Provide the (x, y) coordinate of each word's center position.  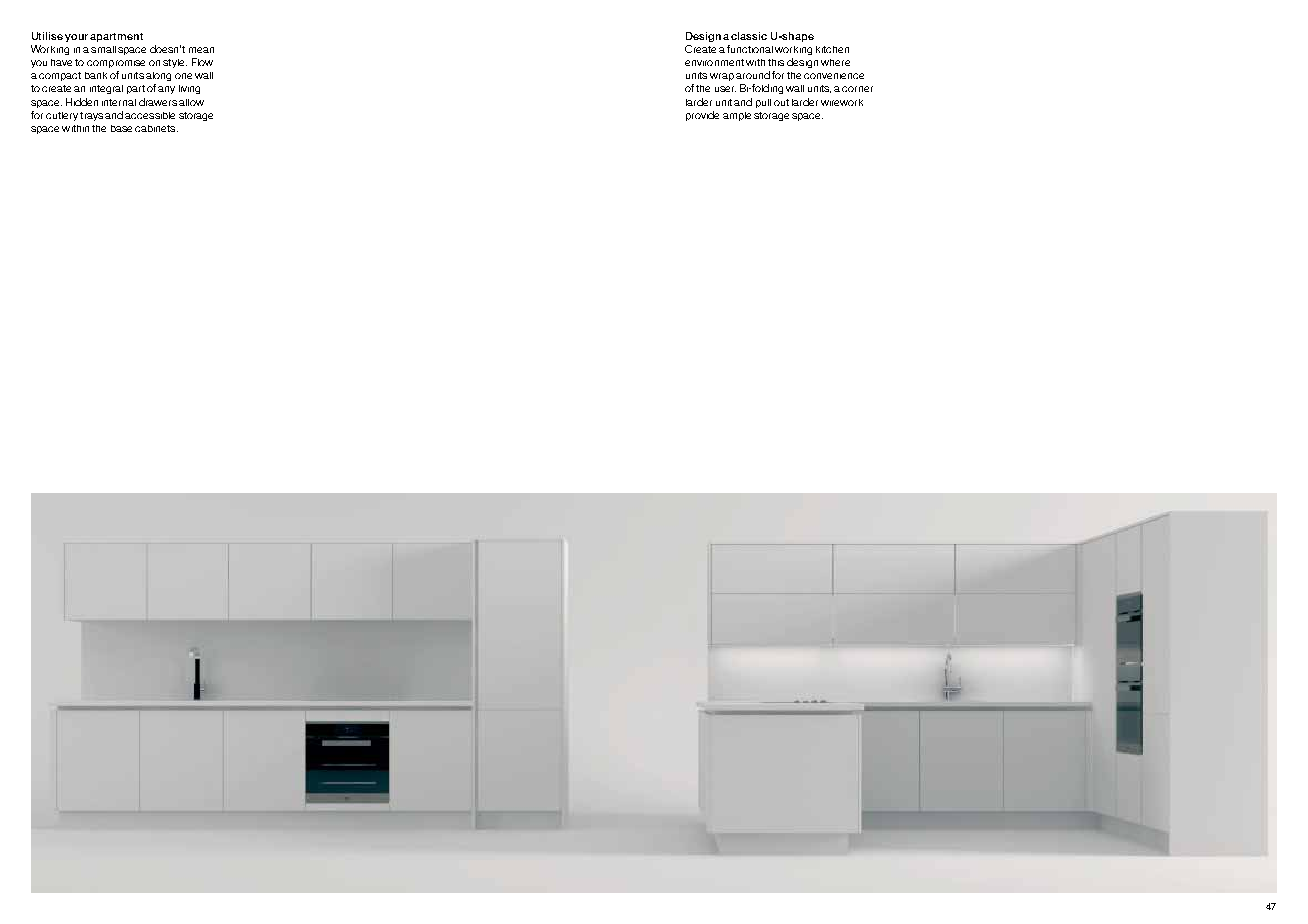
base (121, 128)
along (158, 76)
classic (749, 36)
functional (750, 49)
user (725, 89)
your (76, 38)
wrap (722, 77)
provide (702, 116)
